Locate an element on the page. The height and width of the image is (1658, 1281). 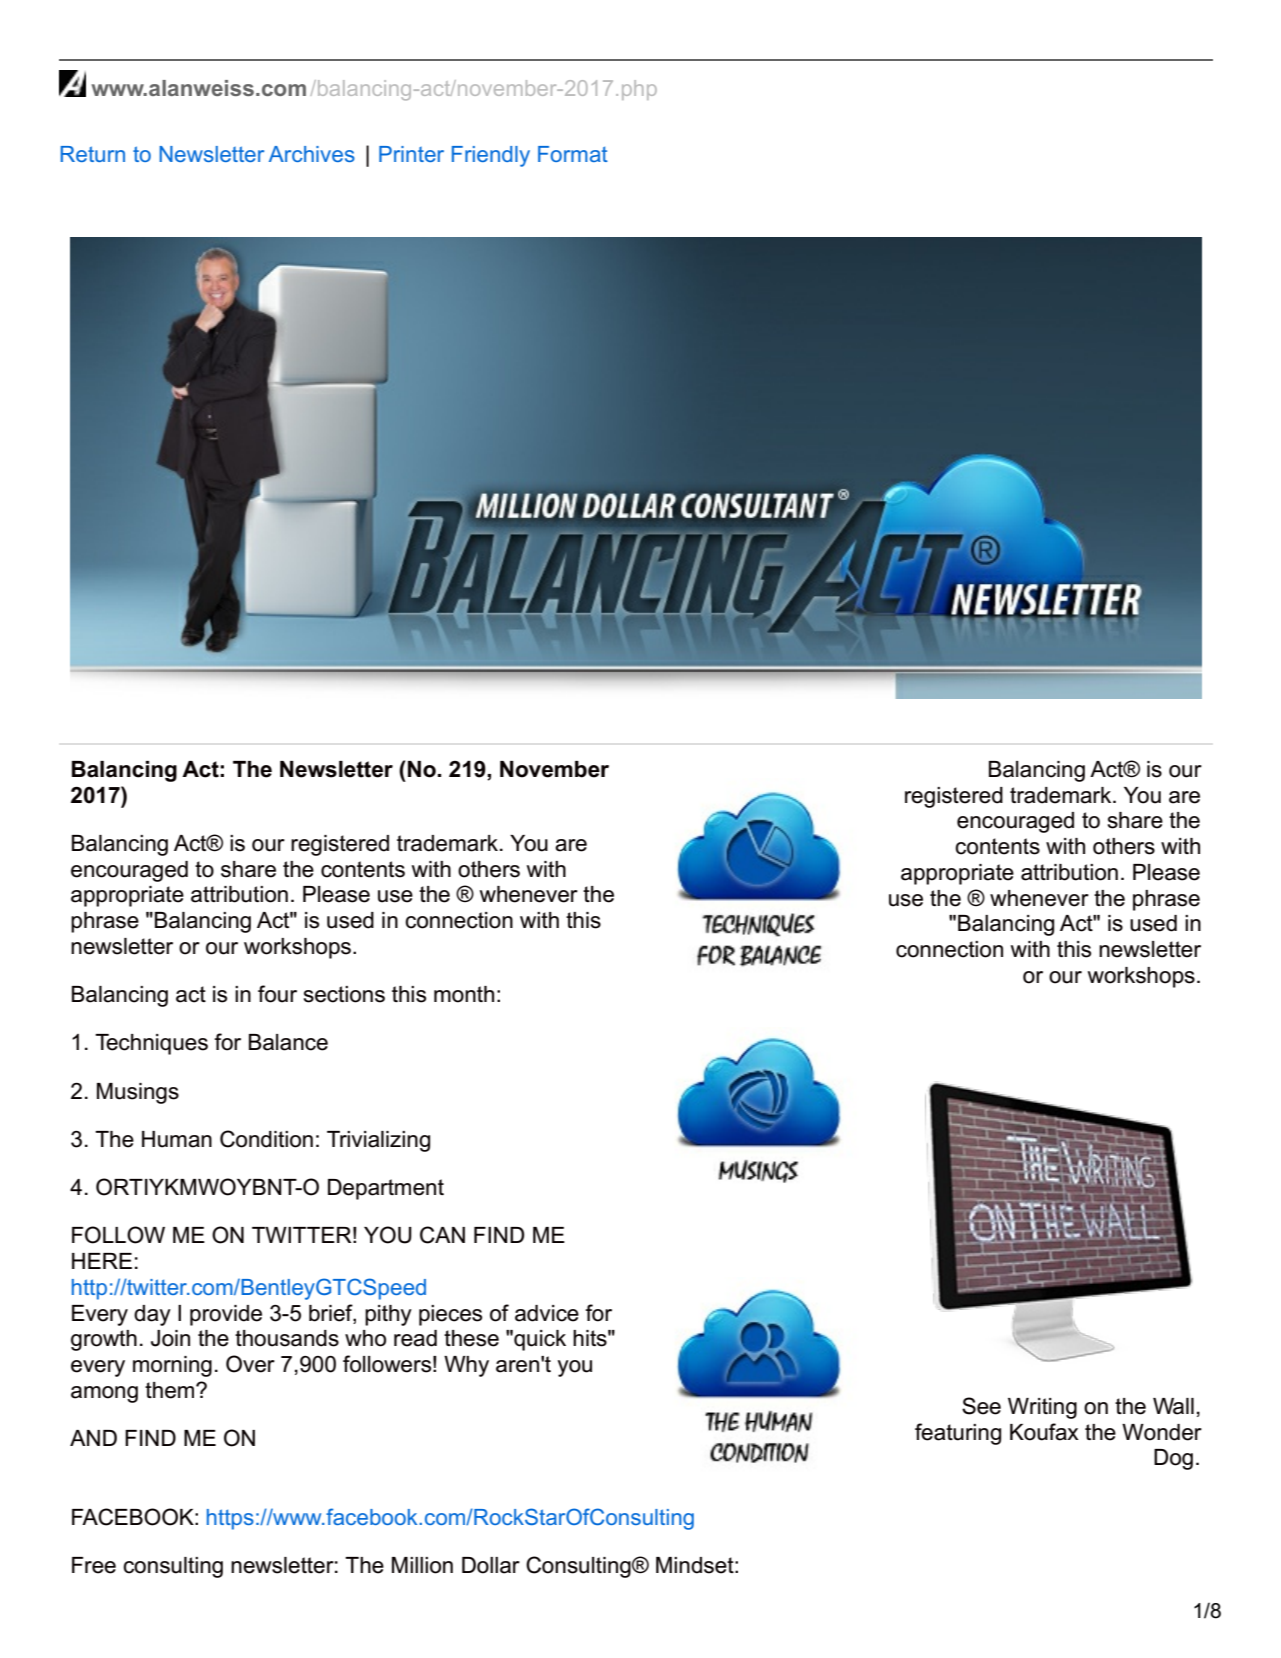
Trivializing is located at coordinates (378, 1141).
